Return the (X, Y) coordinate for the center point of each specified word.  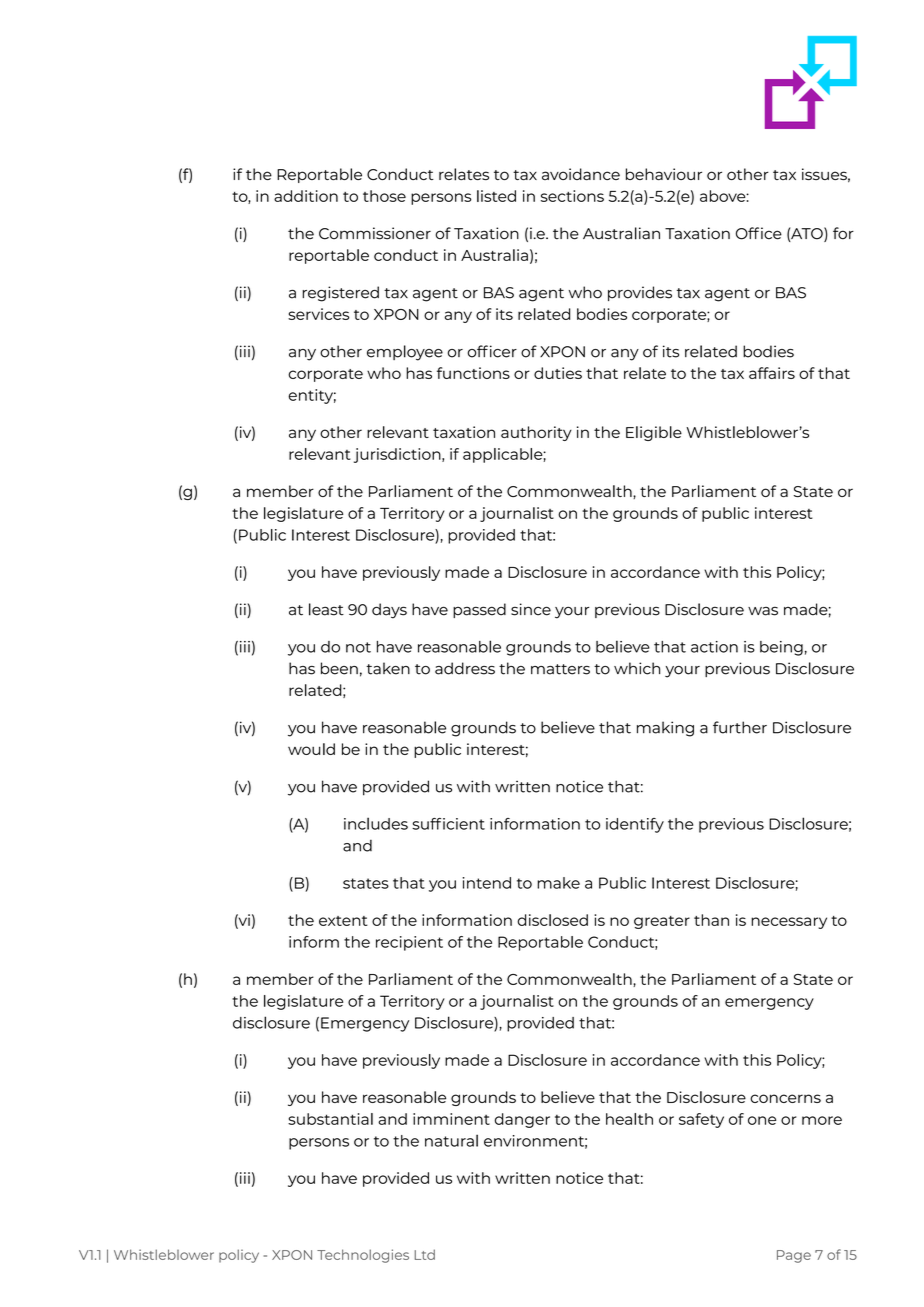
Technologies (363, 1256)
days (389, 611)
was (763, 611)
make (558, 883)
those (384, 196)
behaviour (664, 174)
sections (572, 196)
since (531, 609)
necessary (789, 923)
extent (343, 921)
